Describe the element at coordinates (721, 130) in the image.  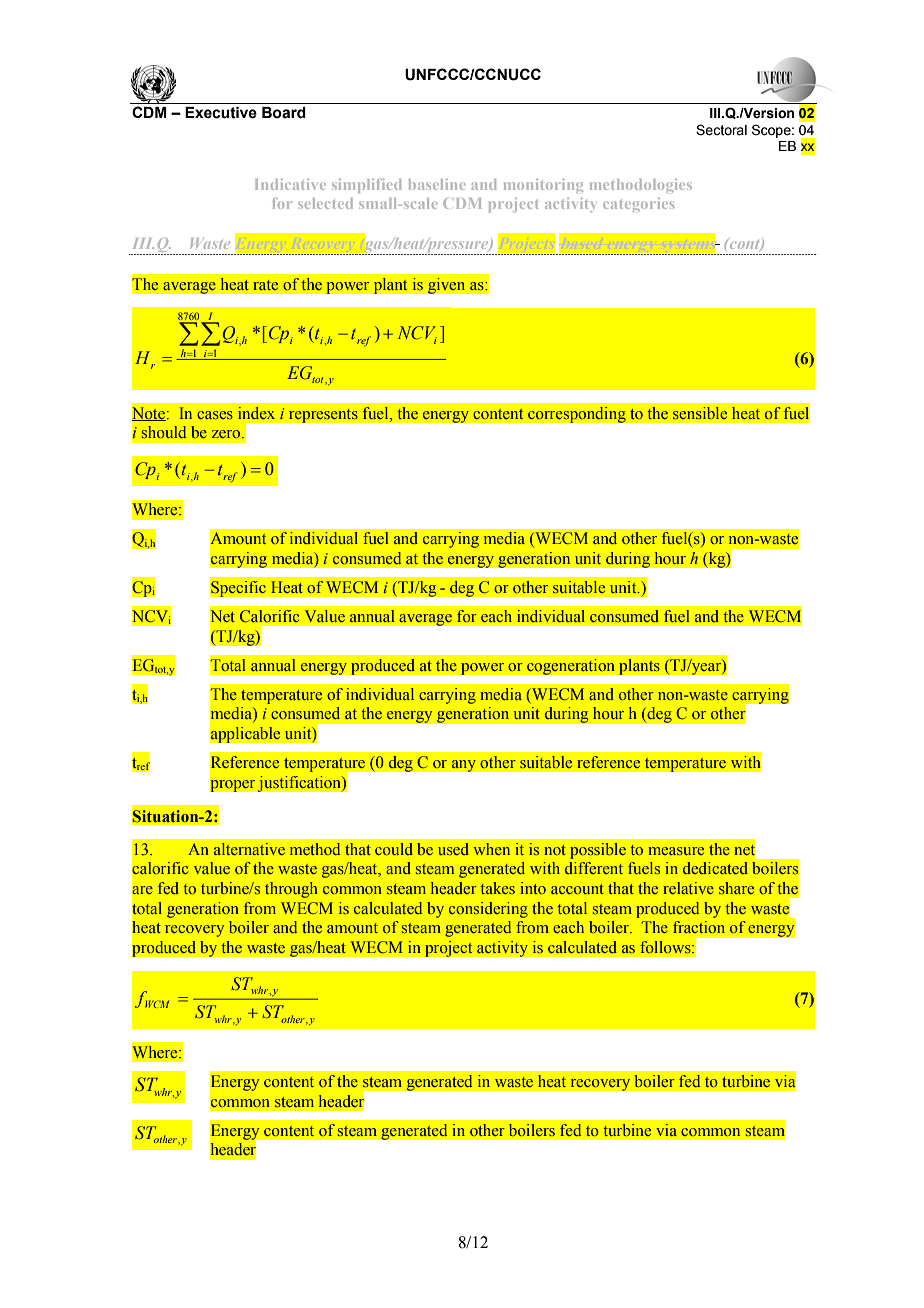
I see `Sectoral` at that location.
